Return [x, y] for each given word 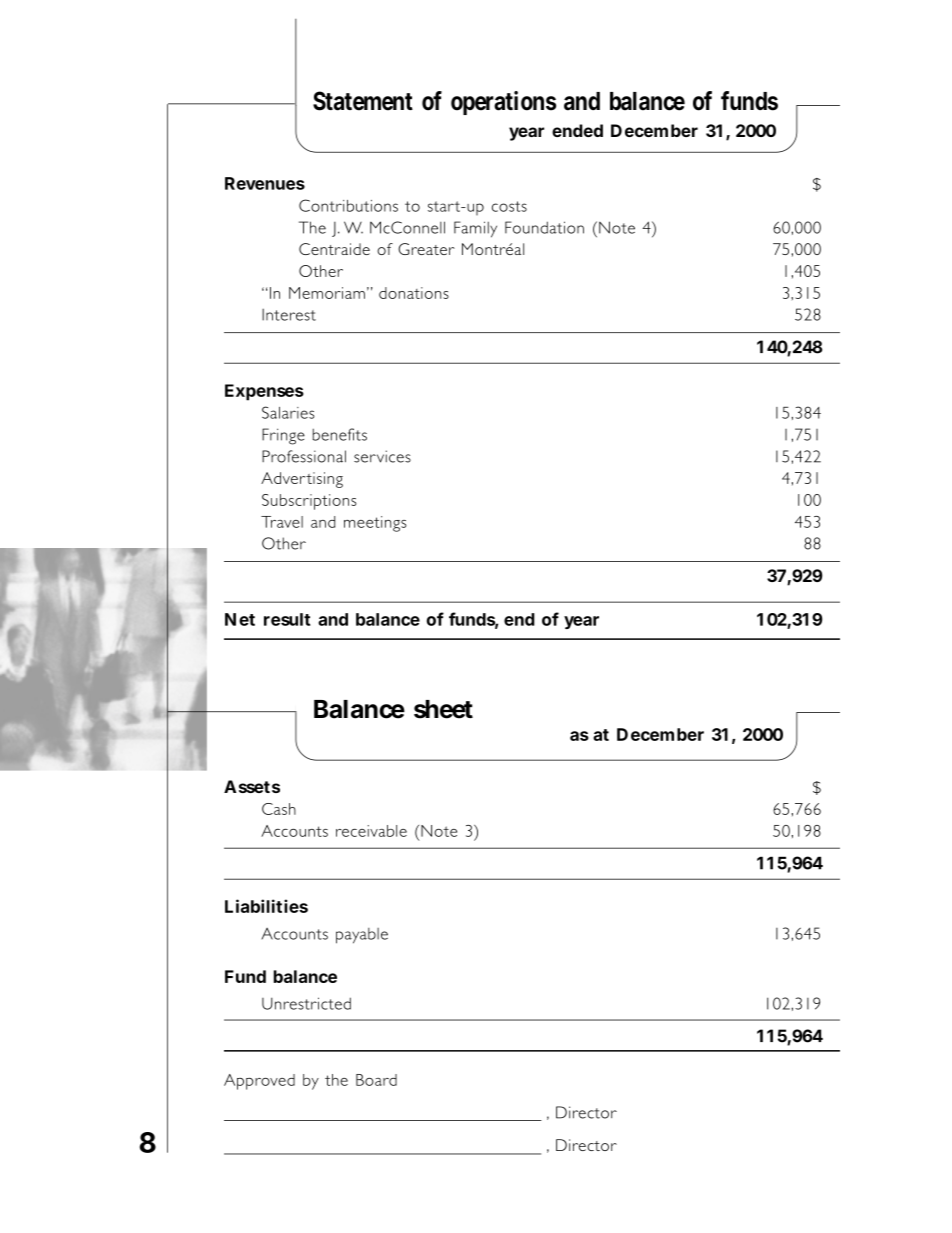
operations [503, 103]
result [287, 619]
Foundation [544, 227]
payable [362, 936]
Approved [259, 1082]
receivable [371, 831]
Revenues [265, 183]
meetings [375, 524]
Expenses [264, 392]
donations [414, 293]
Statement [363, 101]
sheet [443, 709]
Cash [279, 809]
